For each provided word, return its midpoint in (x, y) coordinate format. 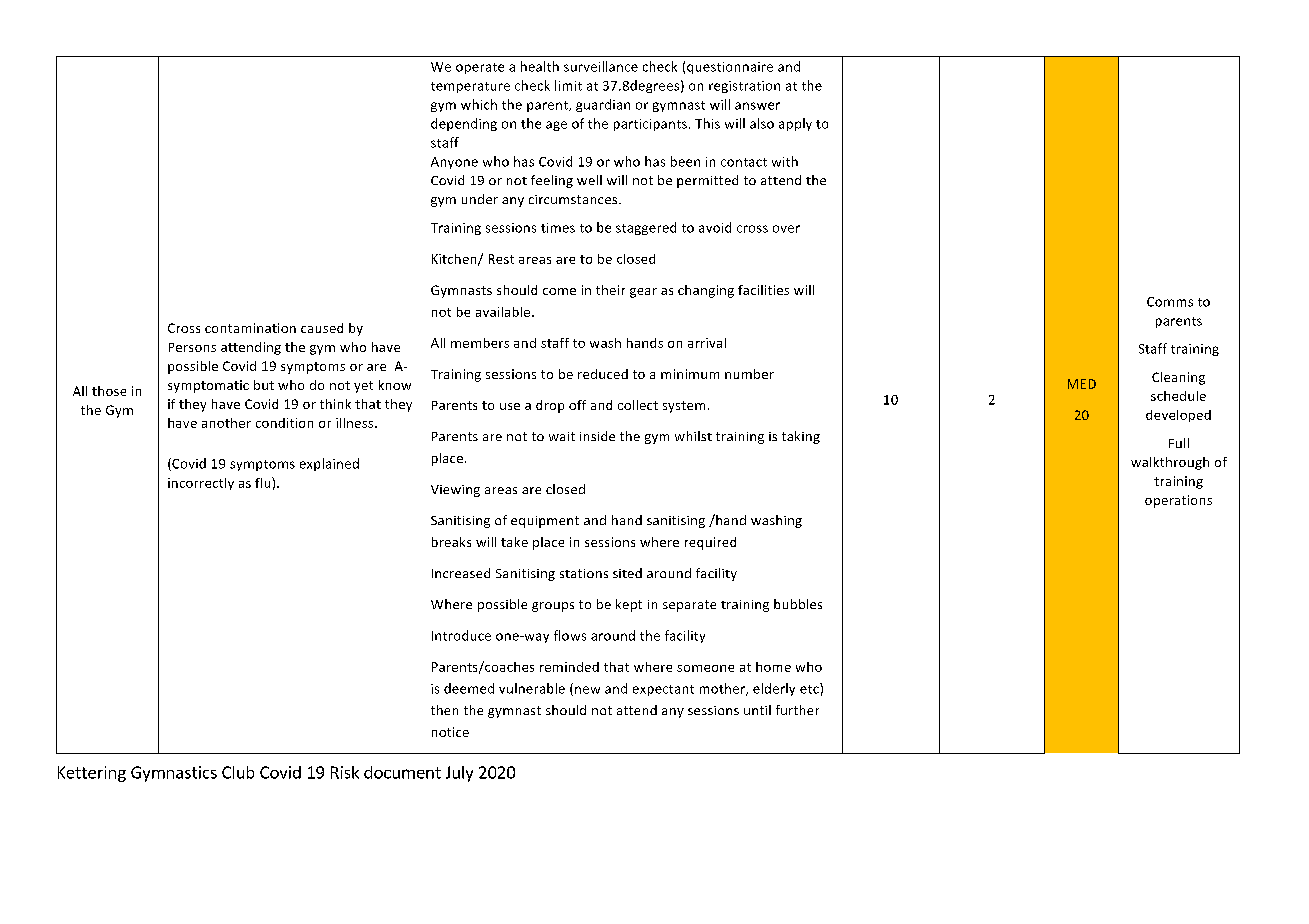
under (480, 199)
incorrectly (201, 484)
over (786, 229)
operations (1178, 501)
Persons (192, 347)
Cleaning (1178, 378)
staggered (646, 228)
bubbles (798, 604)
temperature (470, 87)
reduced (603, 374)
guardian (603, 105)
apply (795, 124)
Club (238, 772)
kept (629, 605)
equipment (545, 522)
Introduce (461, 635)
